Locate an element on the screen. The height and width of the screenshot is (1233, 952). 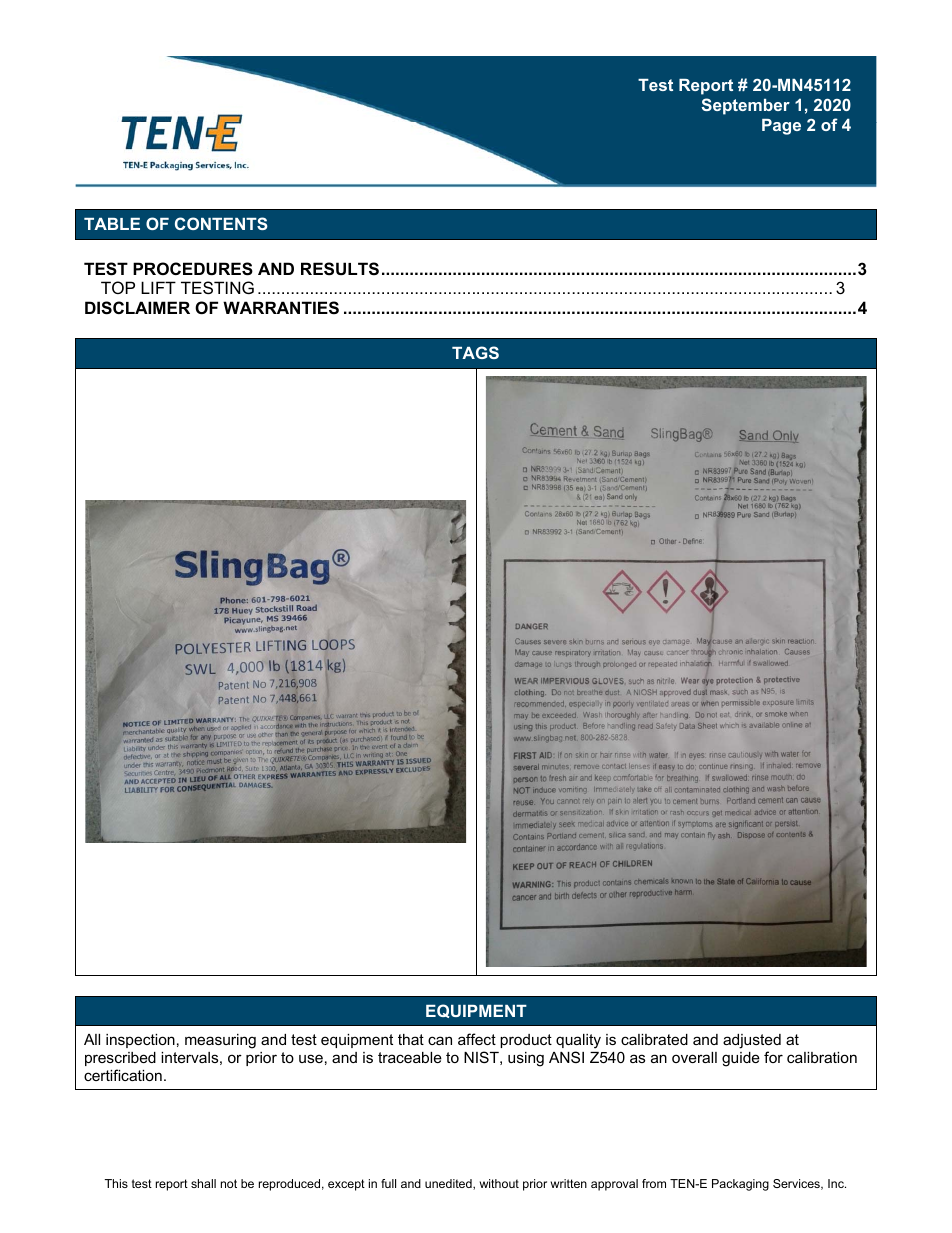
Page is located at coordinates (781, 127).
